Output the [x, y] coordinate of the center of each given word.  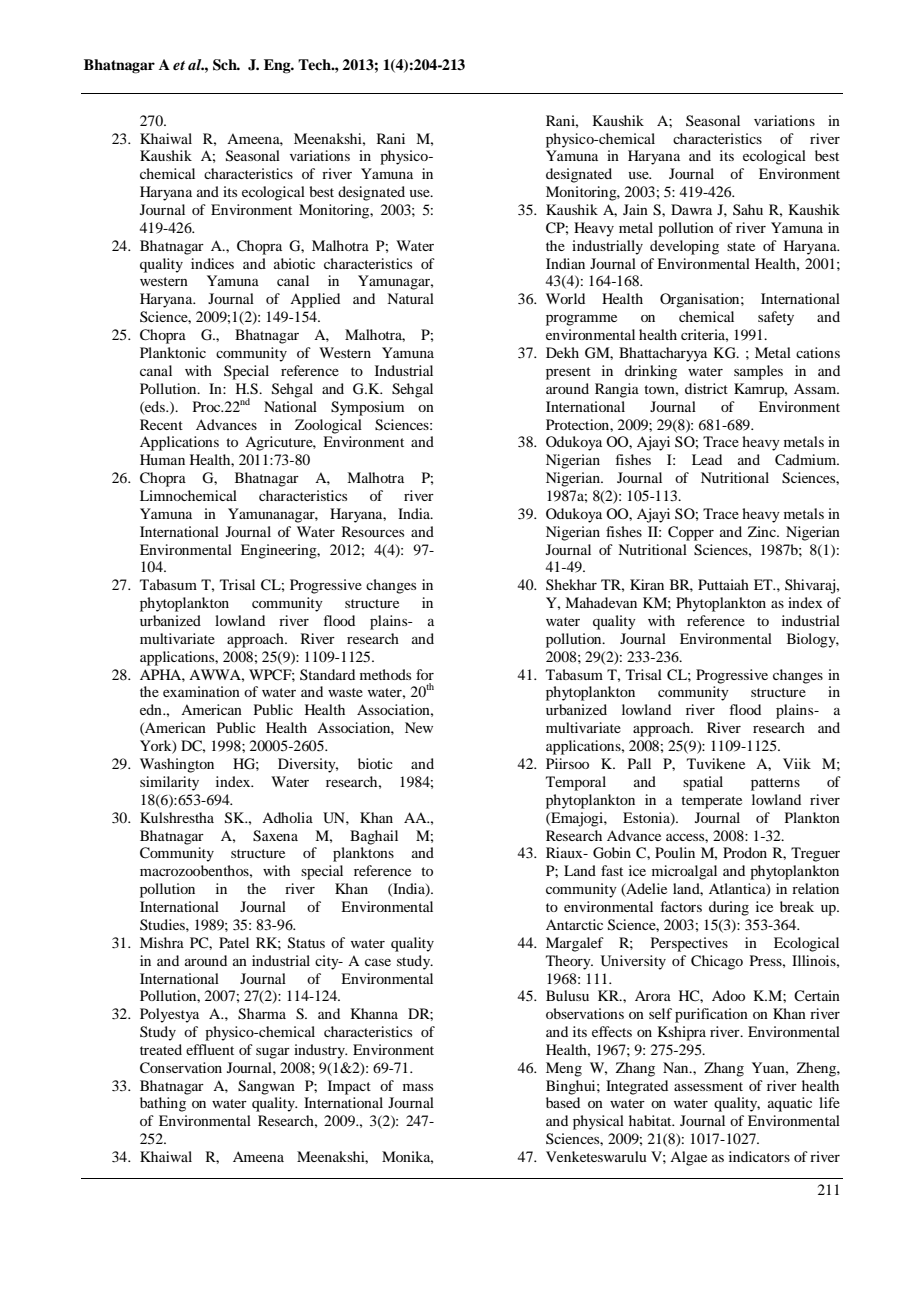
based [563, 1102]
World [565, 298]
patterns [775, 784]
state [741, 246]
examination [201, 691]
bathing [163, 1104]
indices [212, 263]
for [425, 674]
